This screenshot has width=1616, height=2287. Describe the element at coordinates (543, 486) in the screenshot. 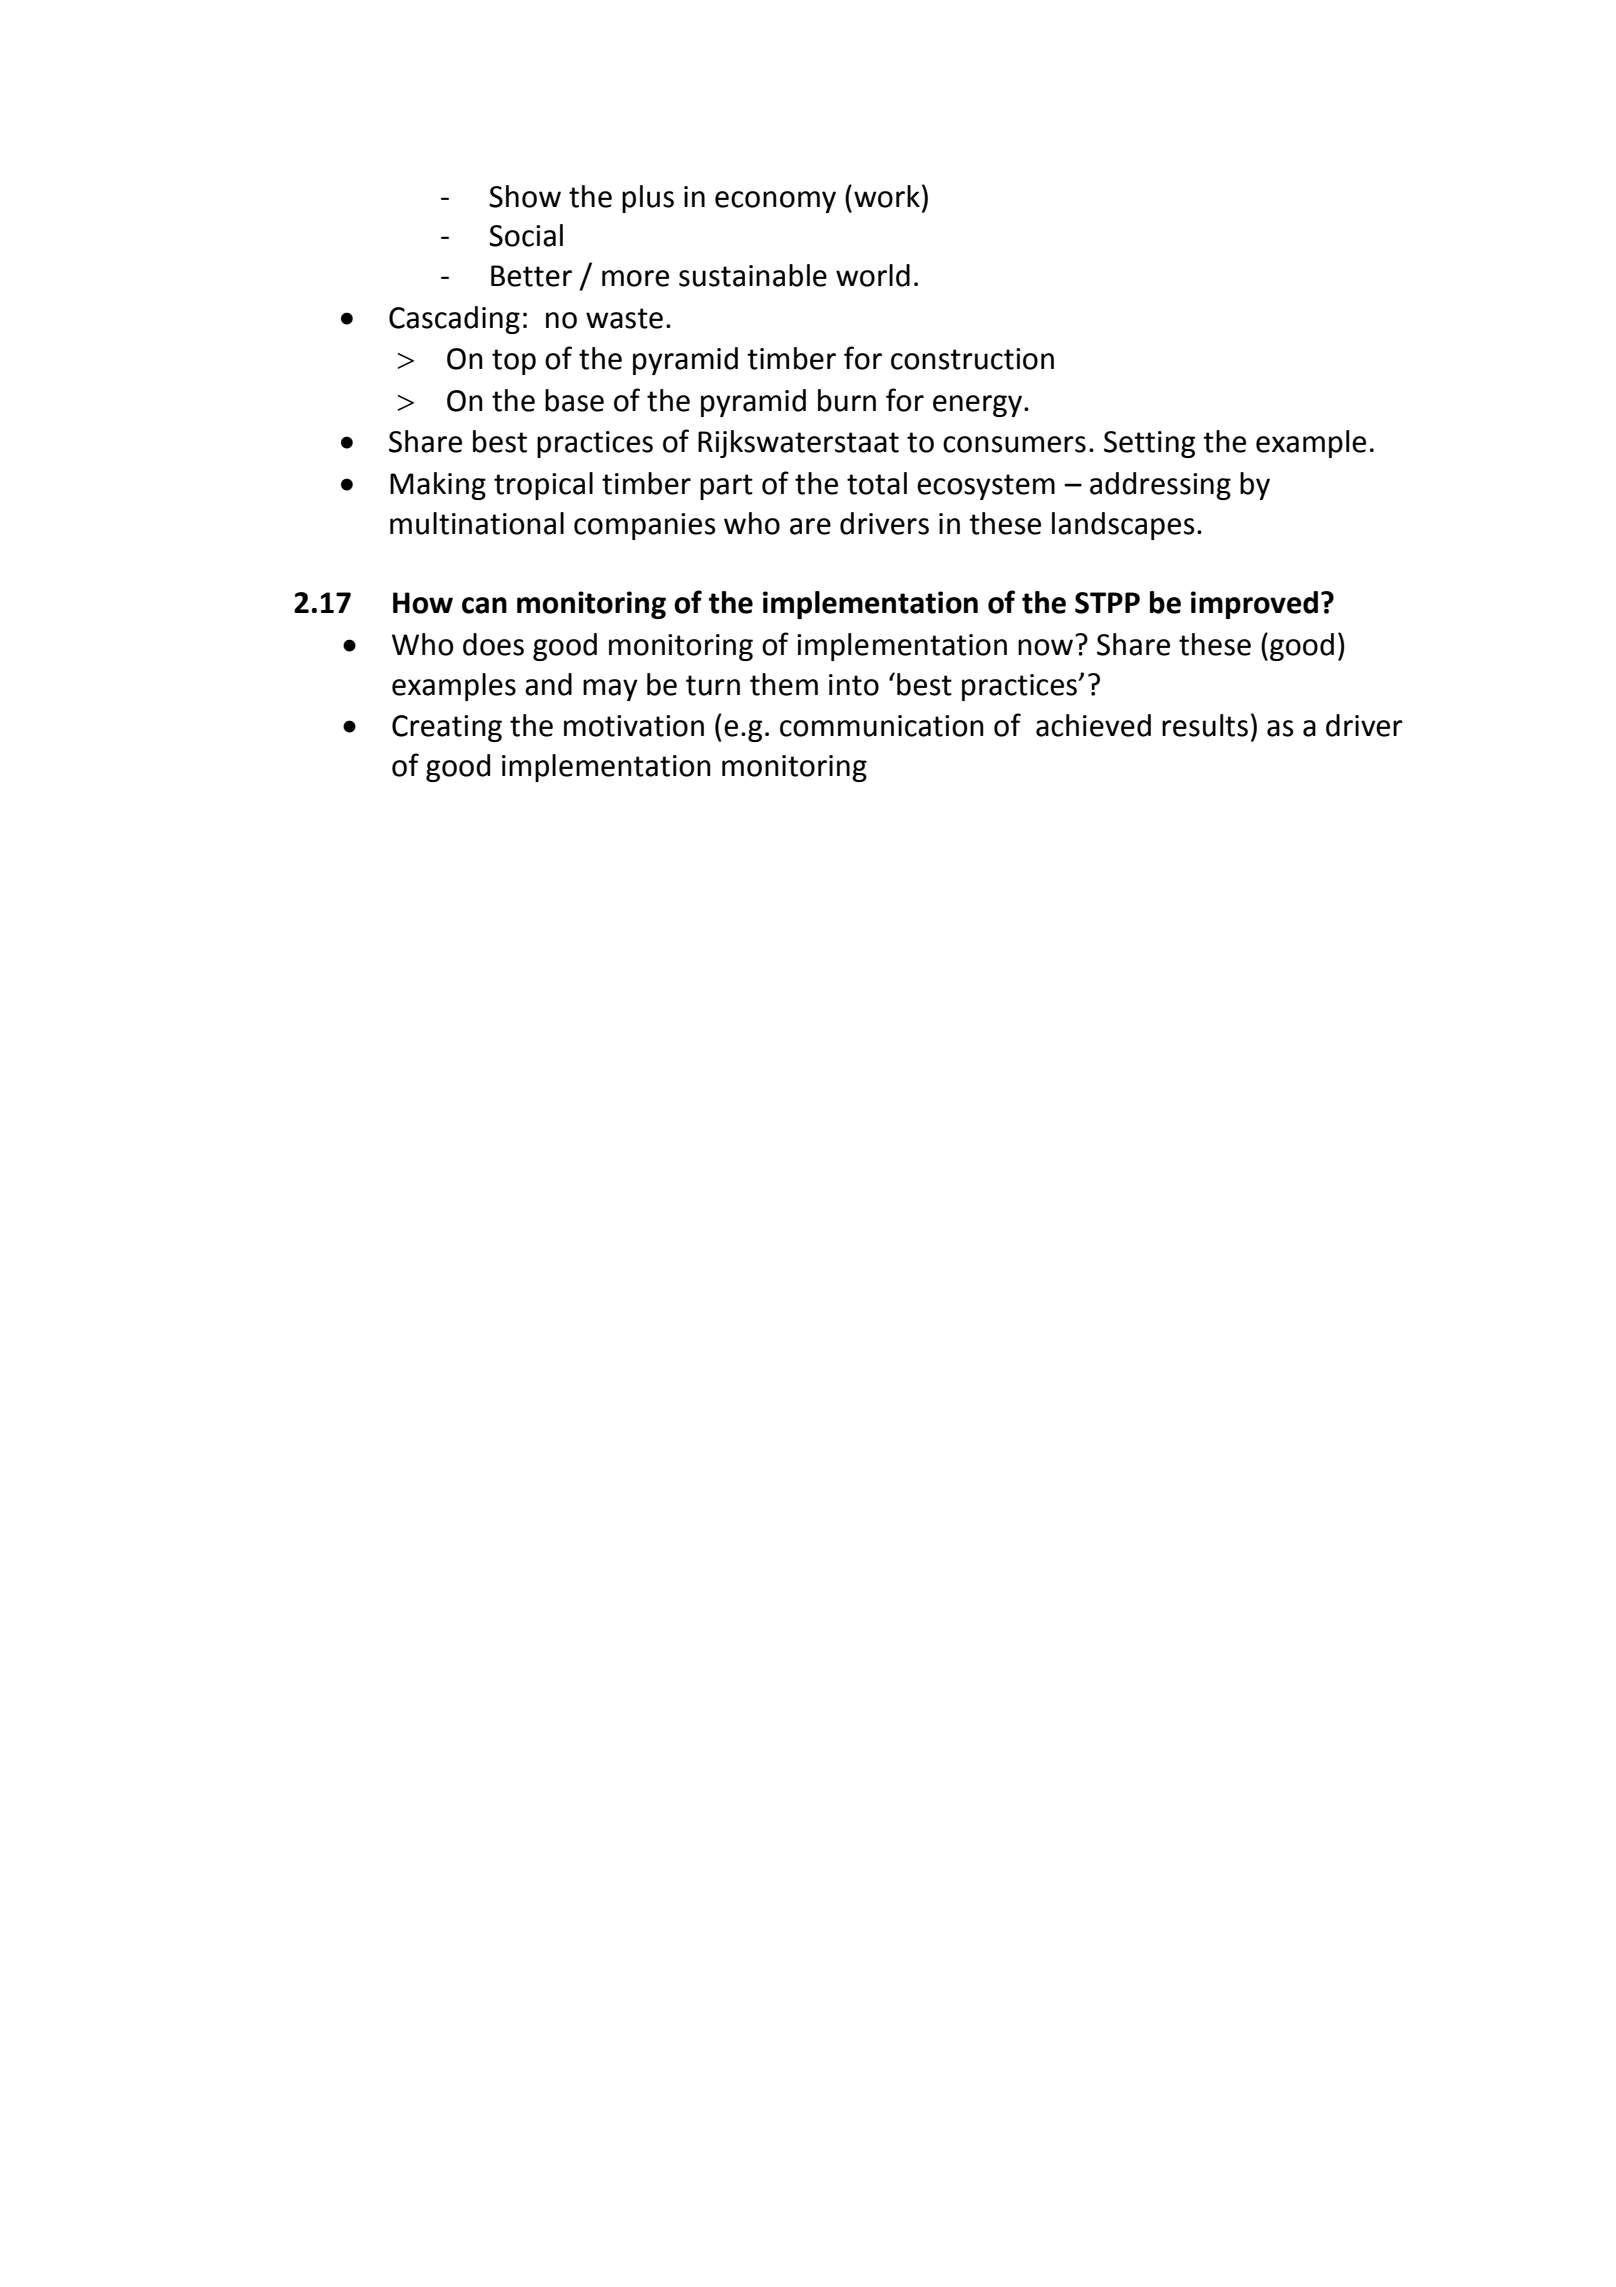

I see `tropical` at that location.
